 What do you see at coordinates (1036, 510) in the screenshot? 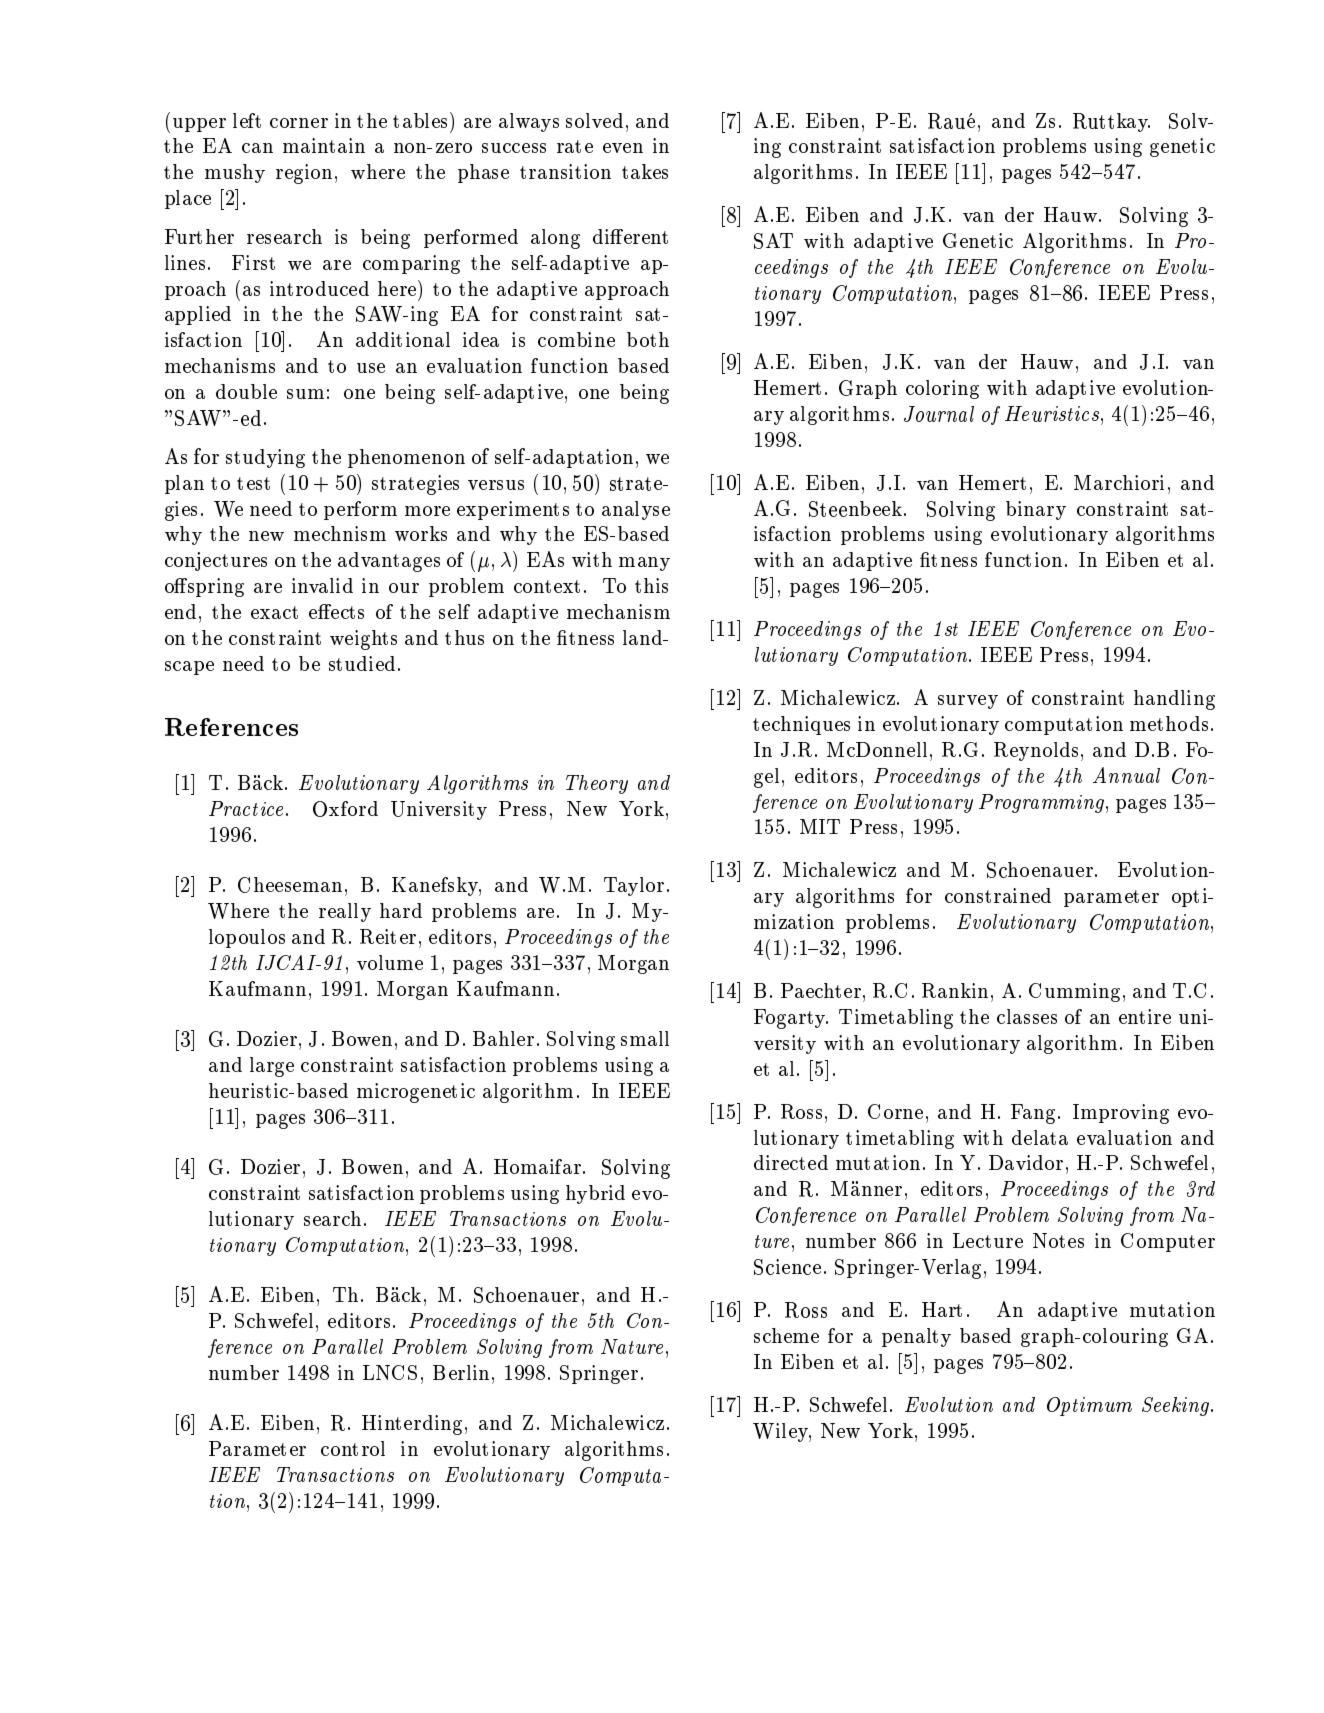
I see `binary` at bounding box center [1036, 510].
